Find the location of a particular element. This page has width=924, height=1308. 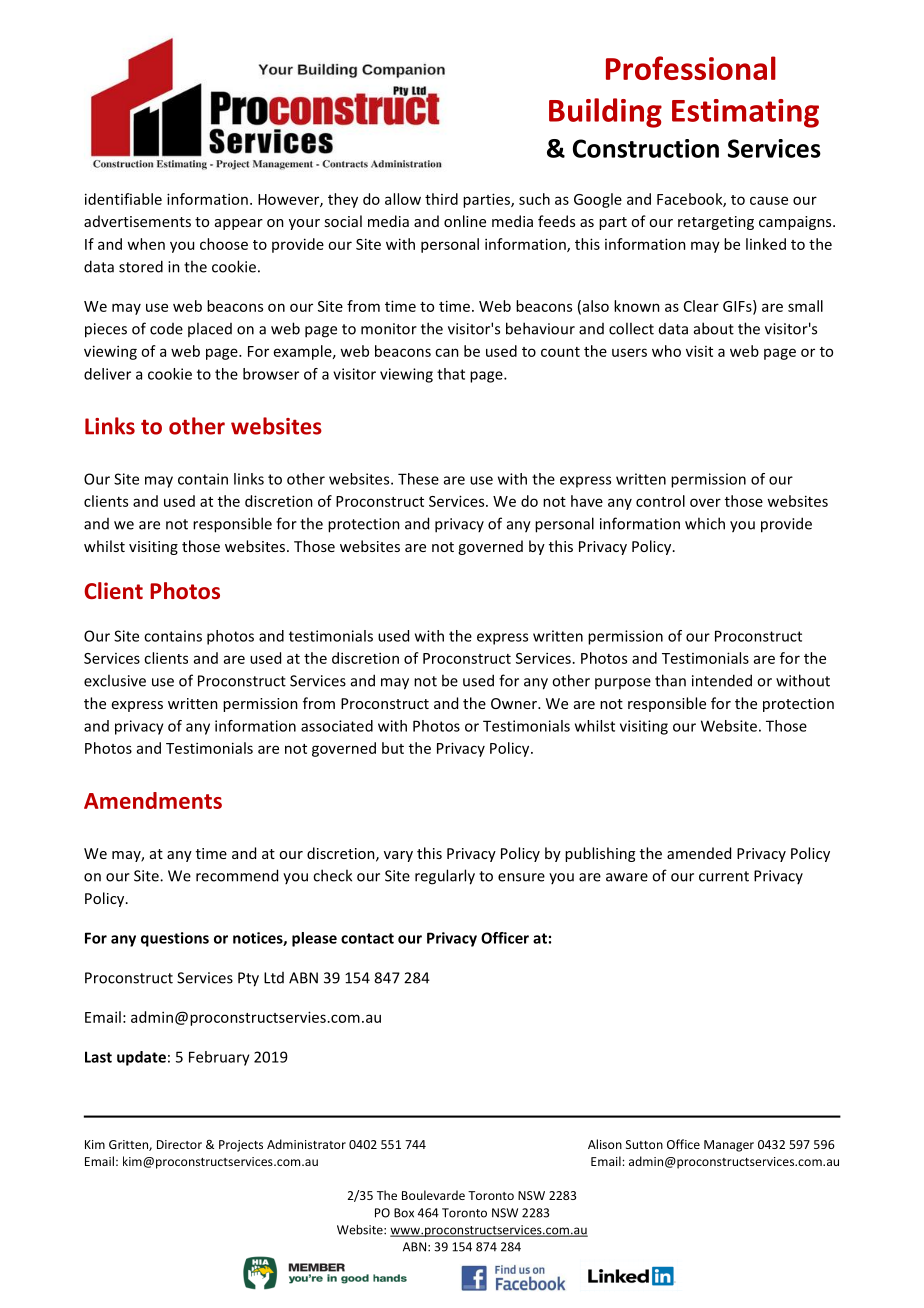

code is located at coordinates (166, 329).
